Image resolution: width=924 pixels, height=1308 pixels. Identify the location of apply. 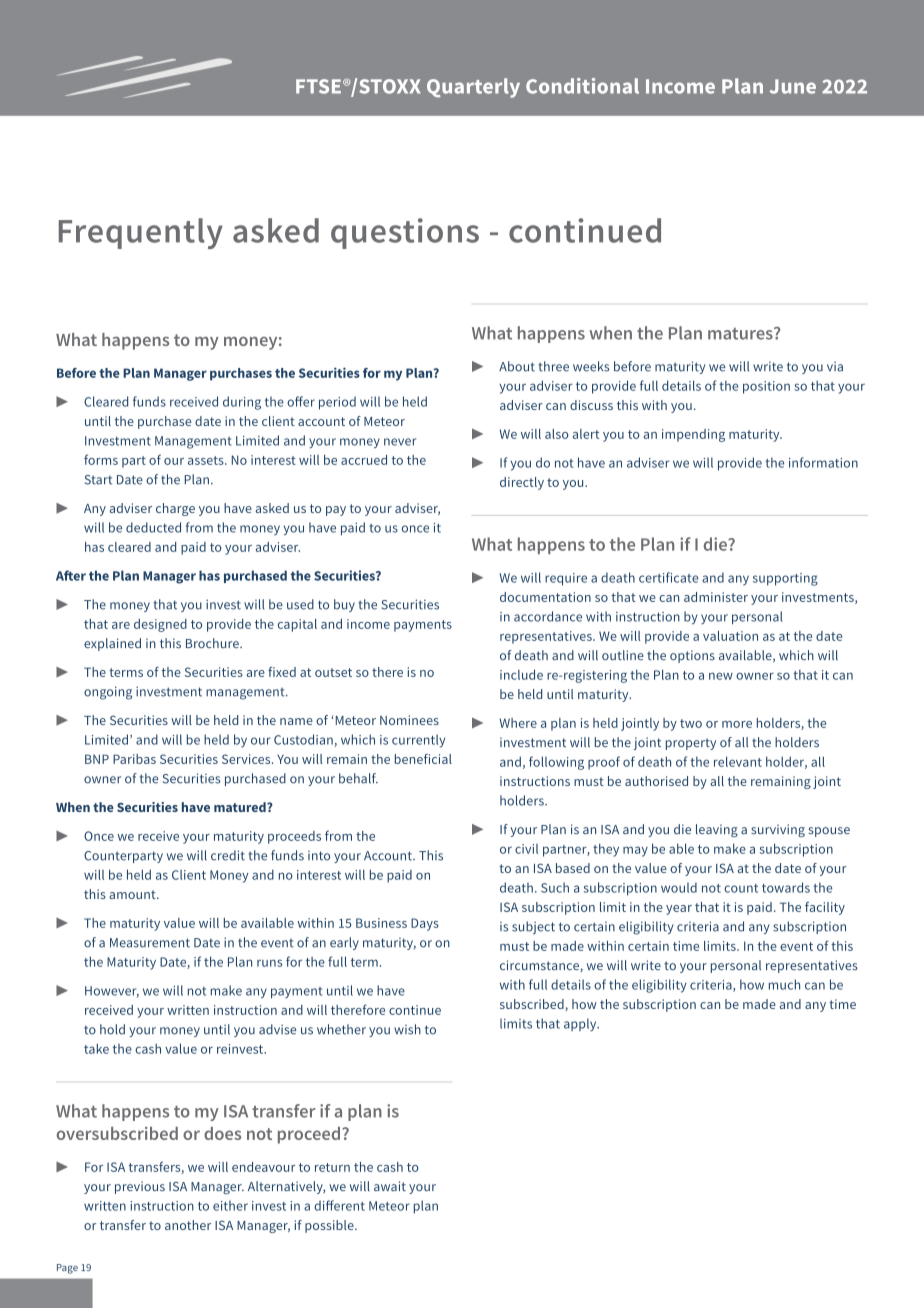
(581, 1024).
